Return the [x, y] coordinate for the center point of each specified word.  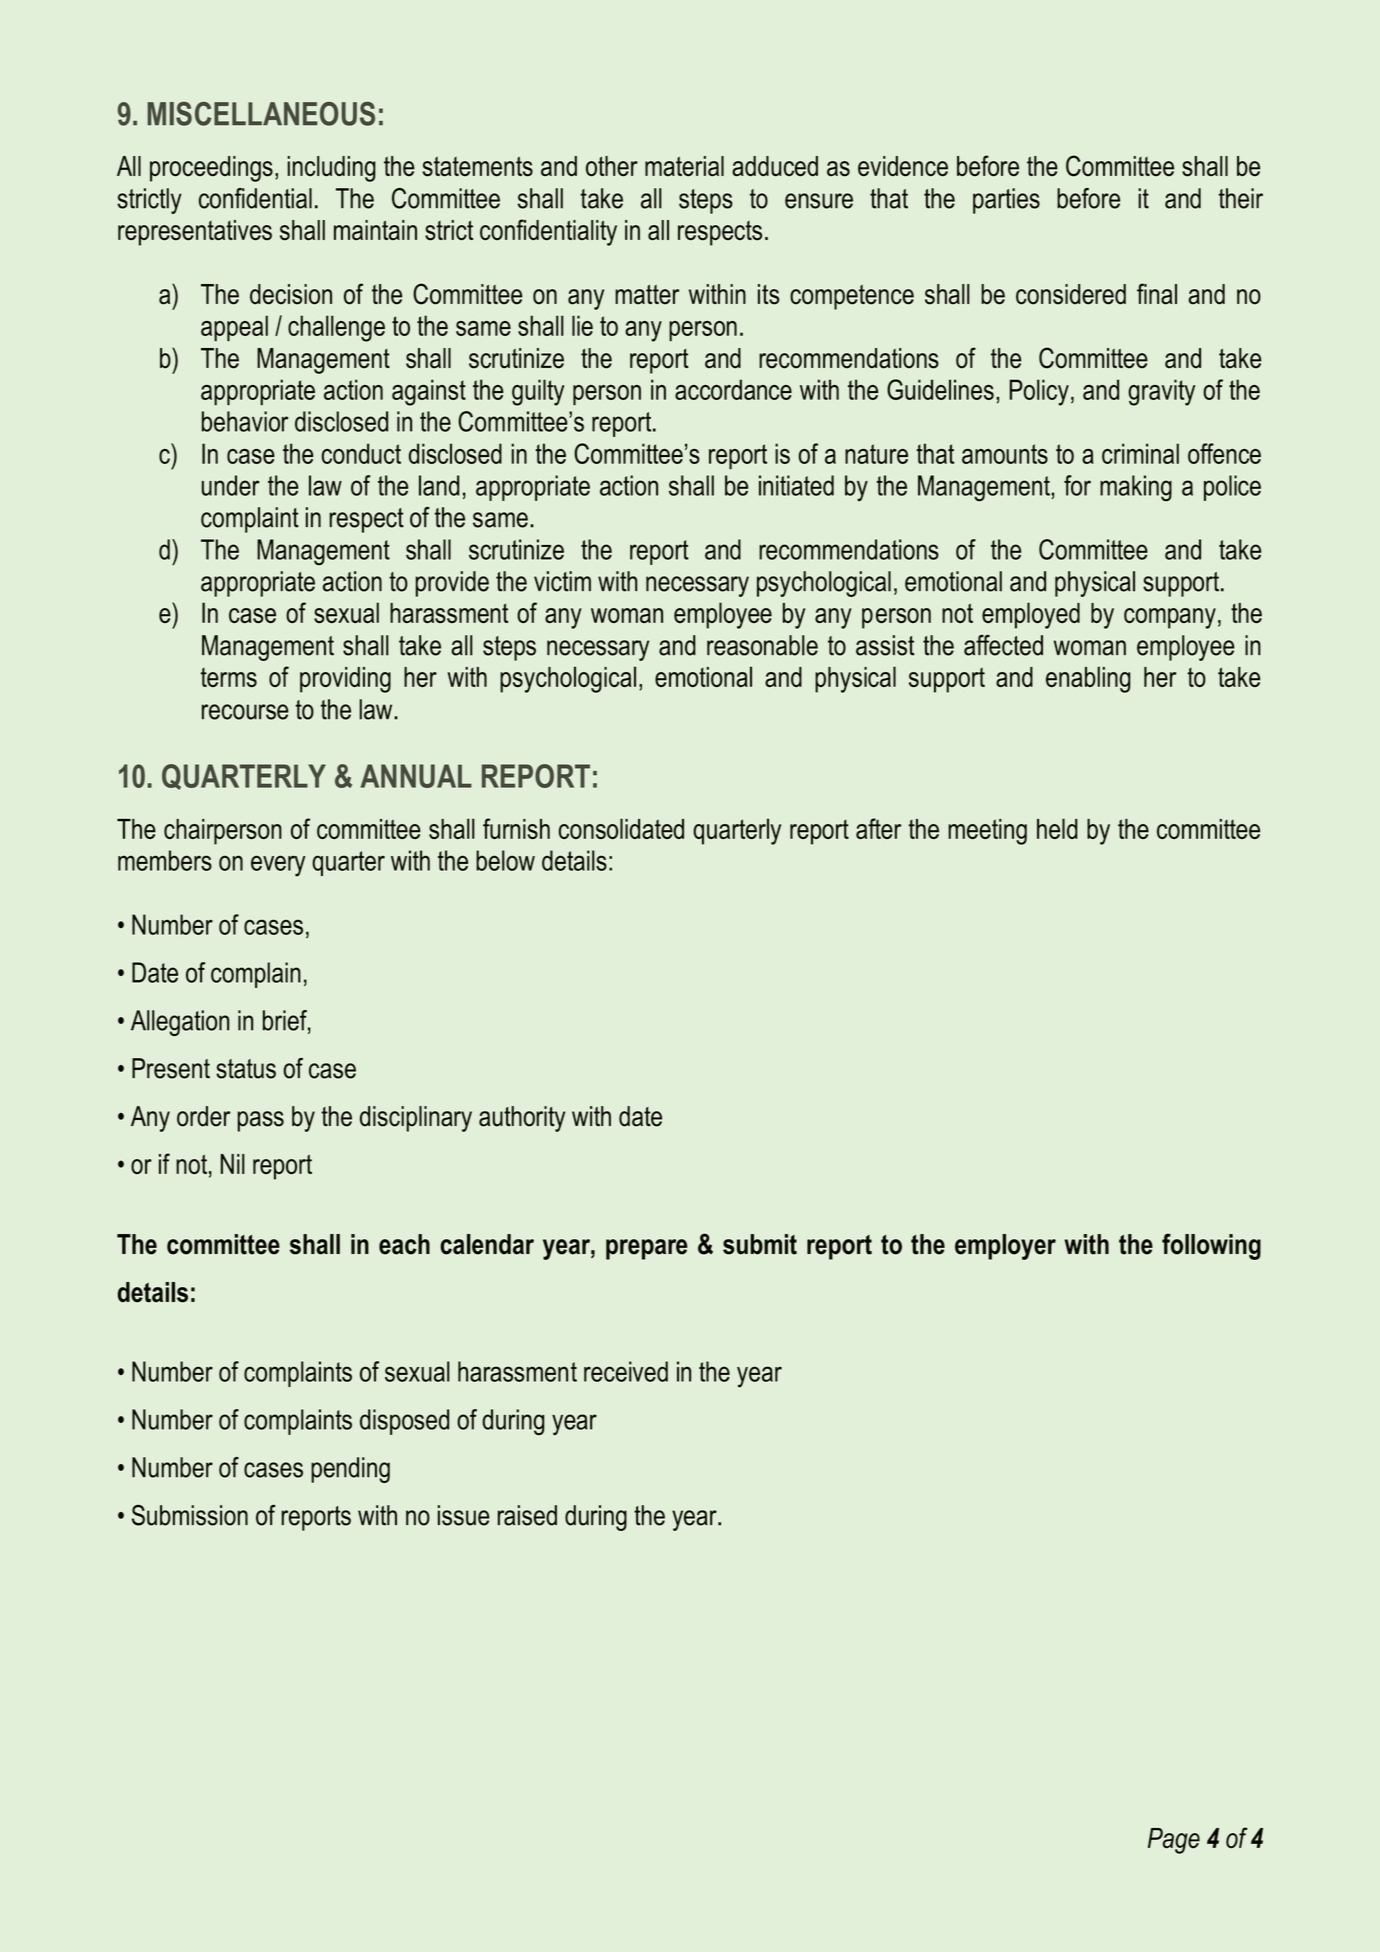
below [505, 860]
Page [1174, 1841]
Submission [190, 1515]
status [246, 1069]
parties [1006, 201]
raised [527, 1515]
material [684, 166]
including [332, 169]
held [1057, 828]
